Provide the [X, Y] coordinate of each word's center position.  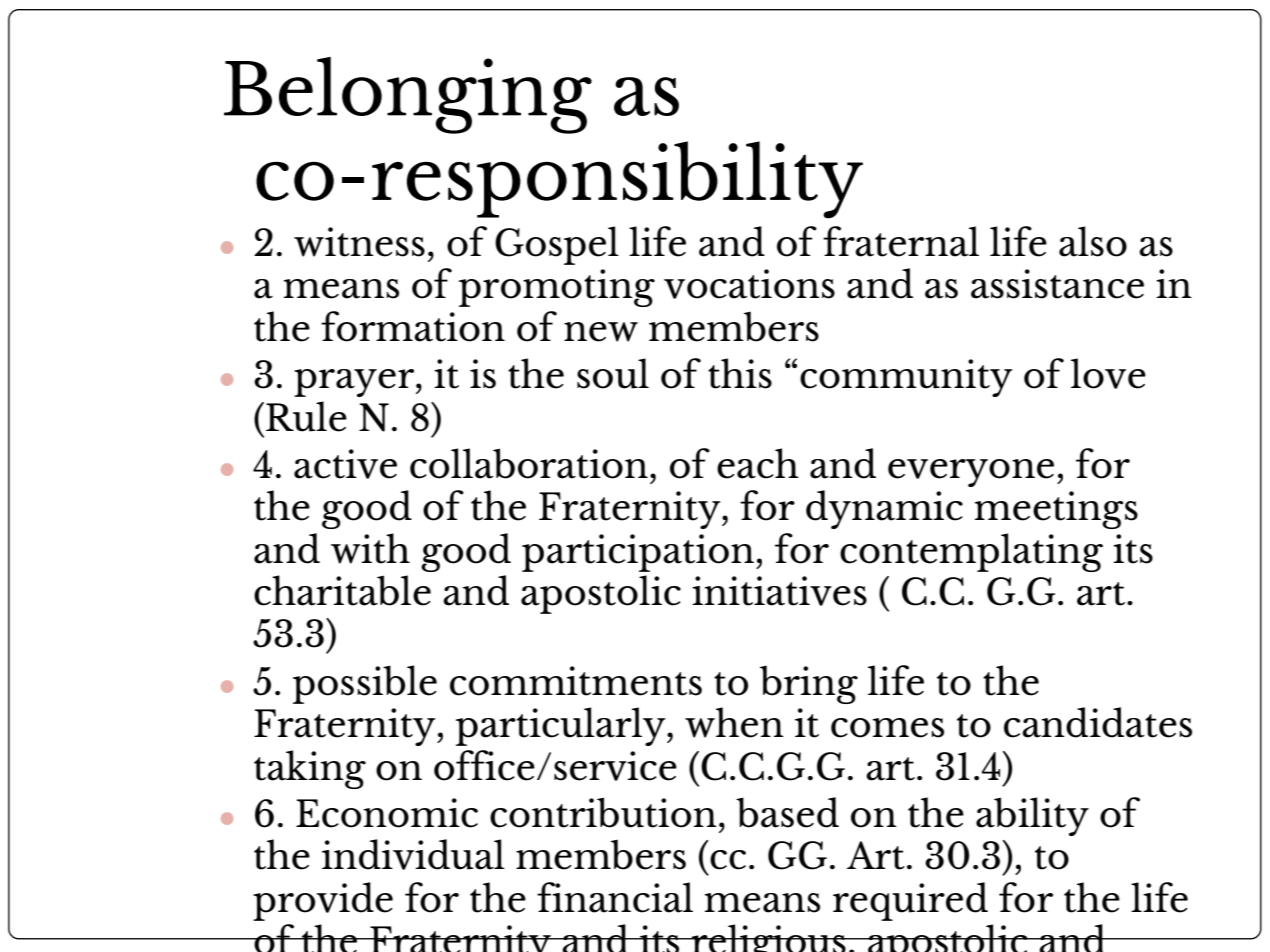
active [345, 464]
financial [615, 897]
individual [413, 854]
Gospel [557, 245]
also [1093, 241]
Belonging [408, 95]
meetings [1056, 510]
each [758, 463]
